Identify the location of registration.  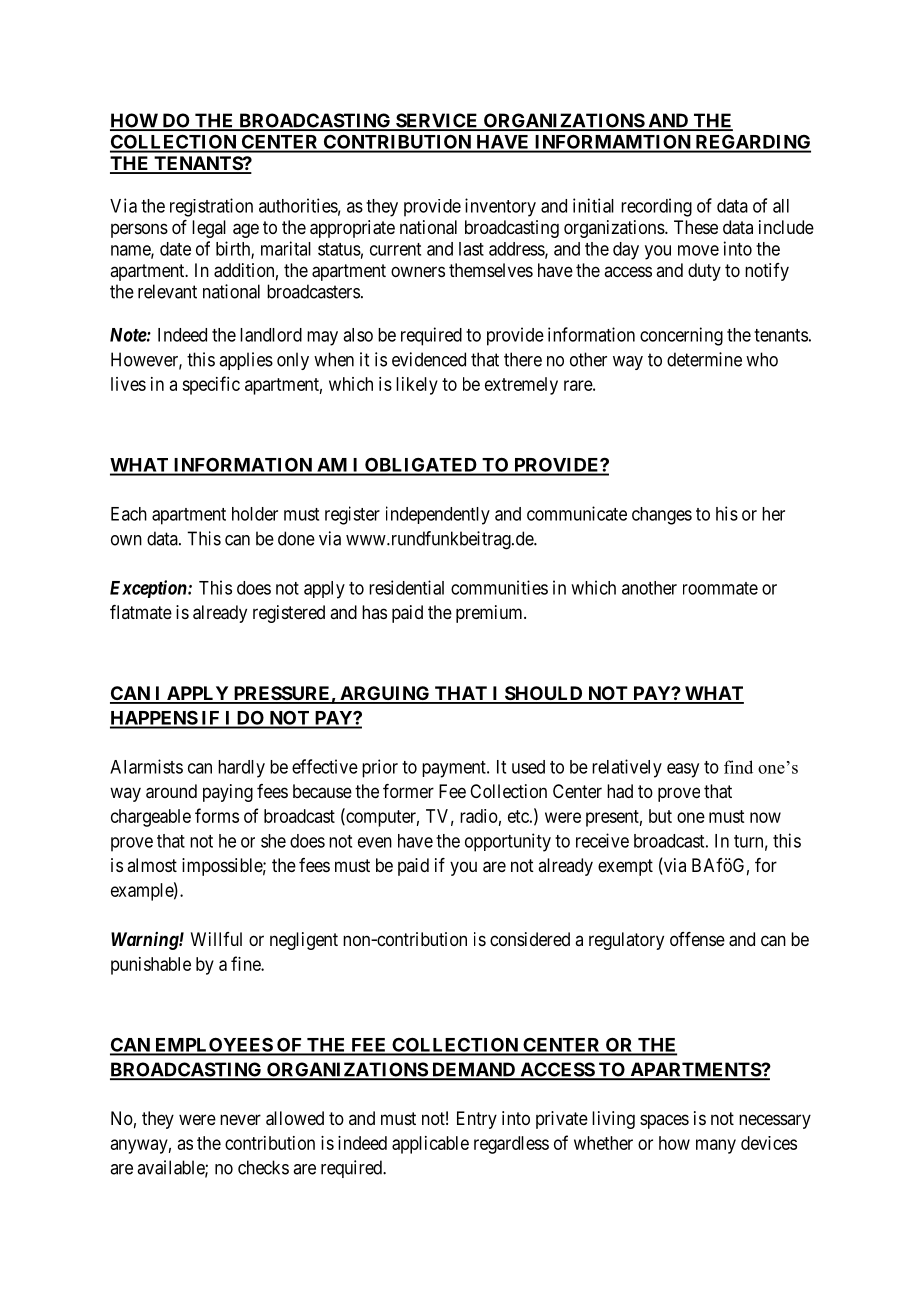
(211, 207).
